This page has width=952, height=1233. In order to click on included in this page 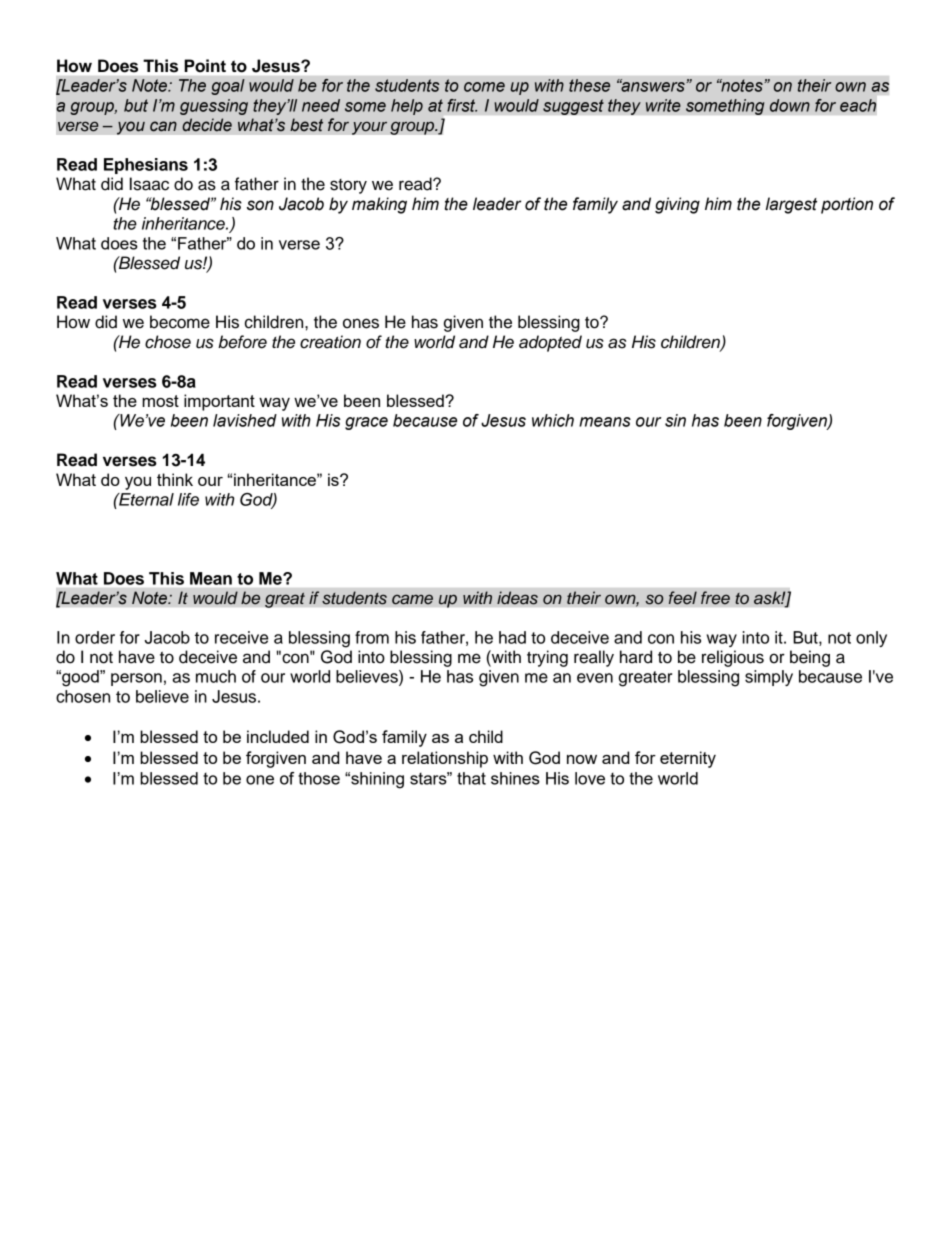, I will do `click(278, 736)`.
